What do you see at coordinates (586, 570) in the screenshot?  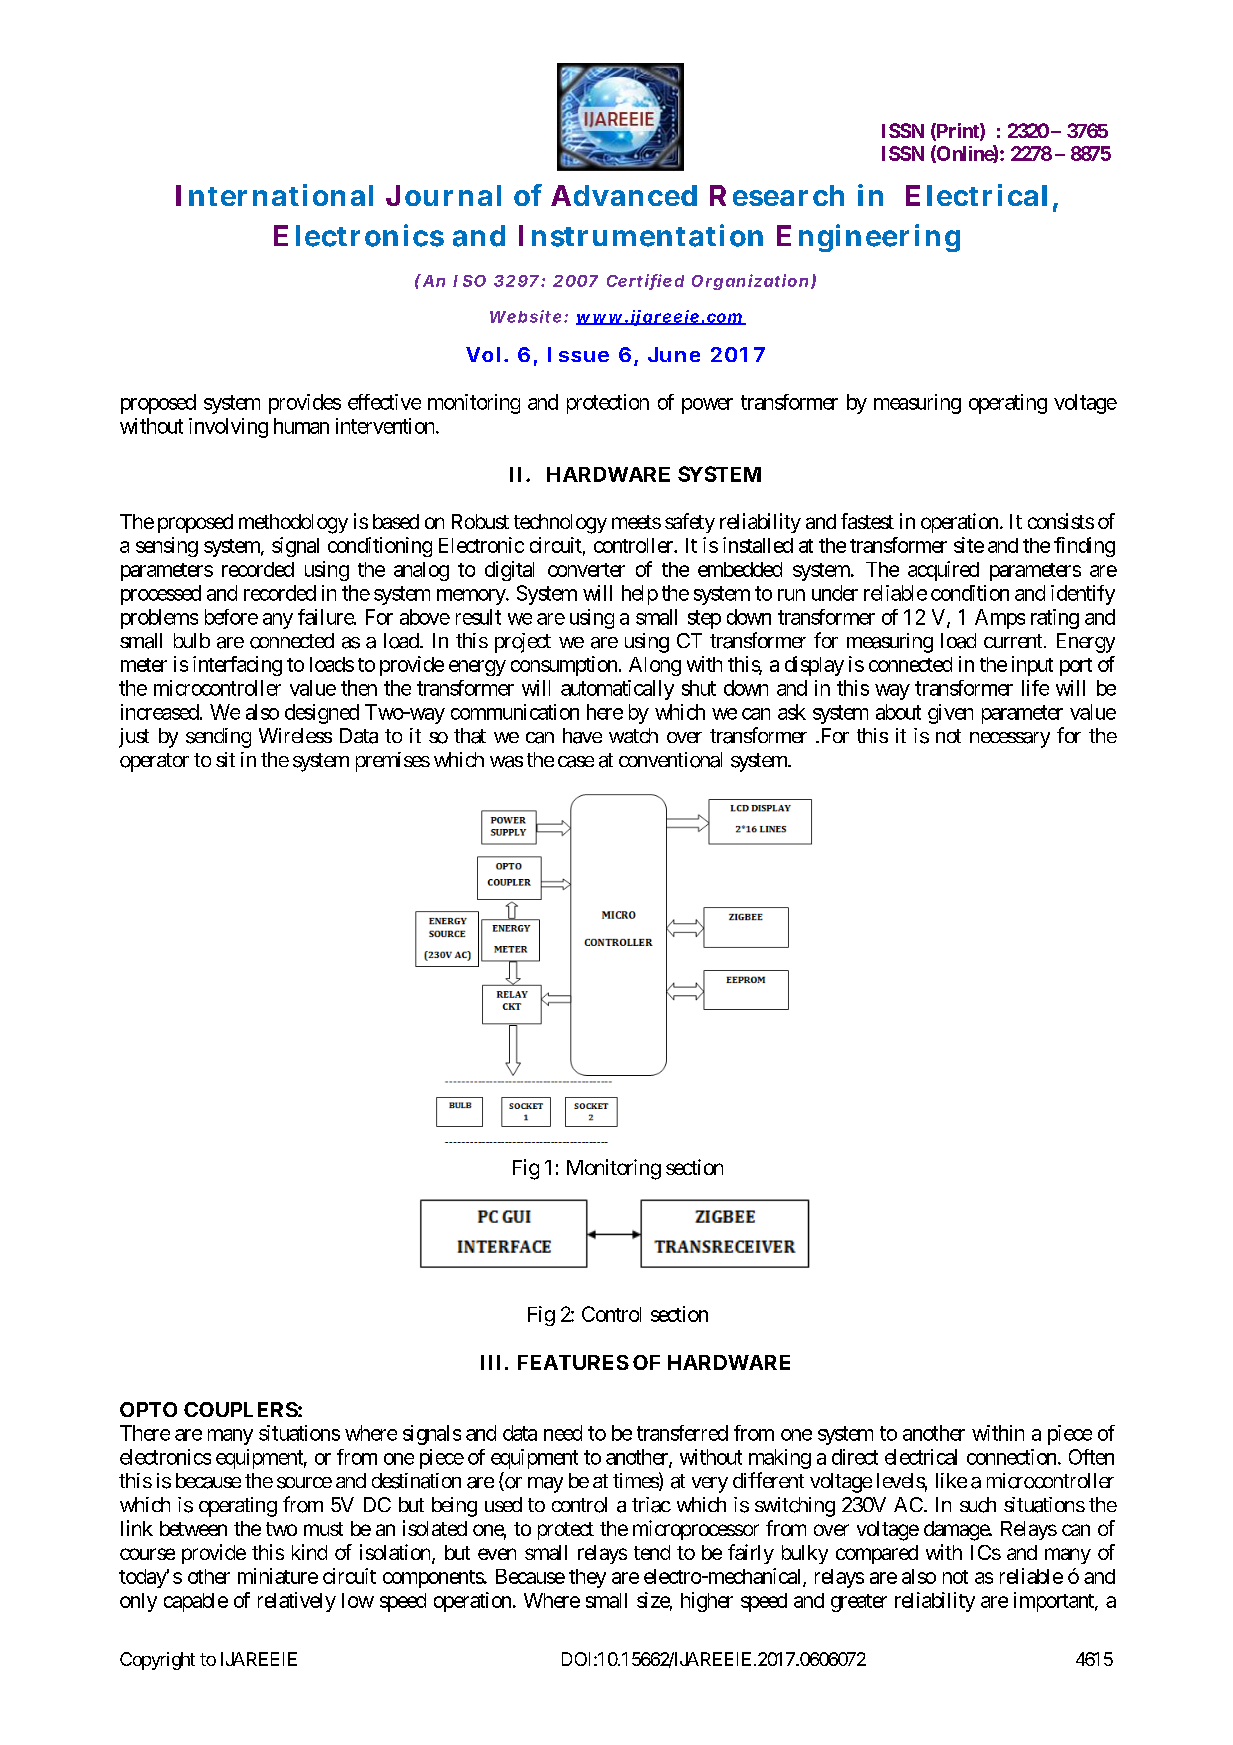 I see `converter` at bounding box center [586, 570].
